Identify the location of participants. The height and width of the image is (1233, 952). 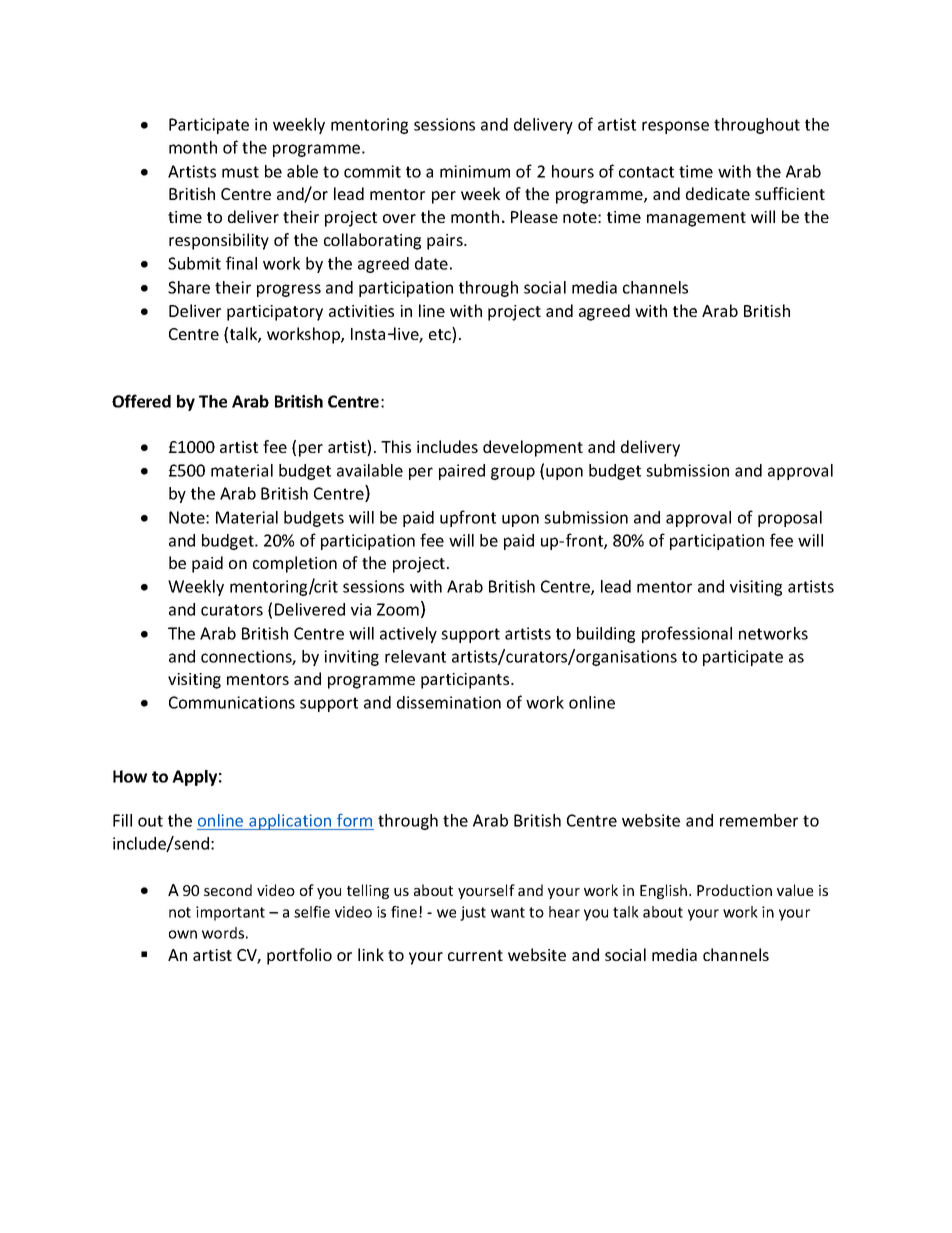
(466, 681).
